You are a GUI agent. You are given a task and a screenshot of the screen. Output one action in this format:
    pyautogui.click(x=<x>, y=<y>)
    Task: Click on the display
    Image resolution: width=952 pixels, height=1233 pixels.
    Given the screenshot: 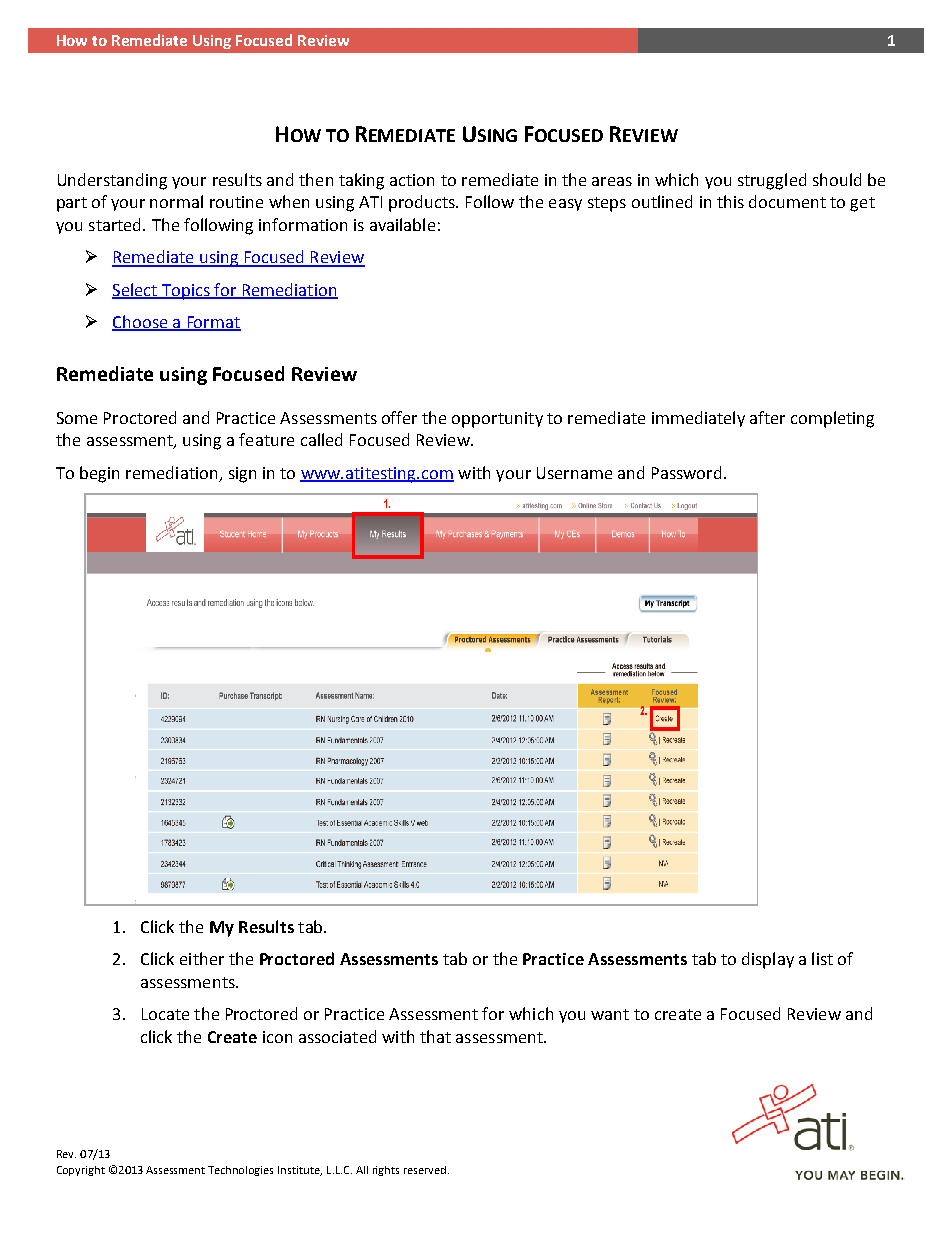 What is the action you would take?
    pyautogui.click(x=768, y=960)
